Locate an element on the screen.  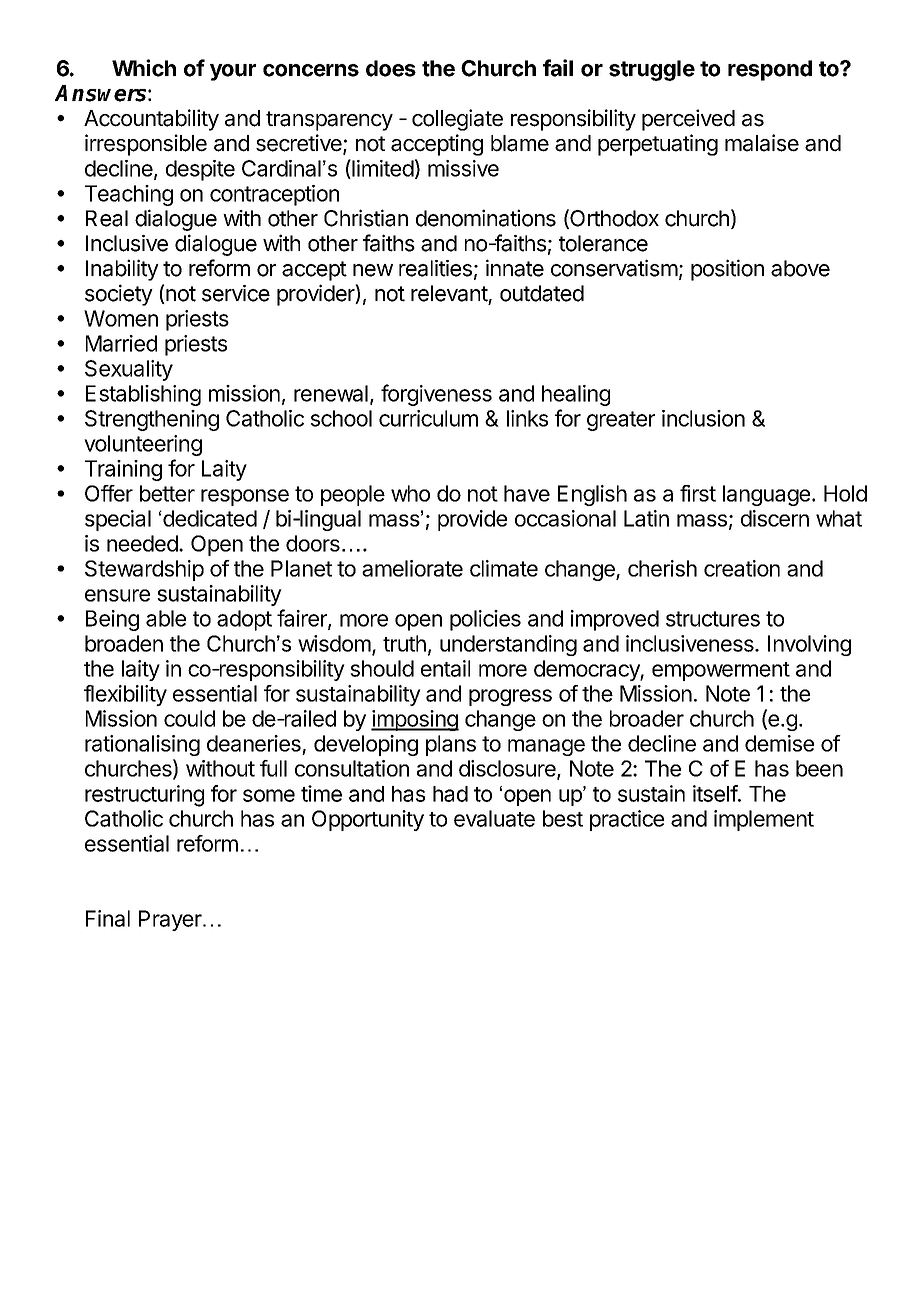
your is located at coordinates (233, 72).
